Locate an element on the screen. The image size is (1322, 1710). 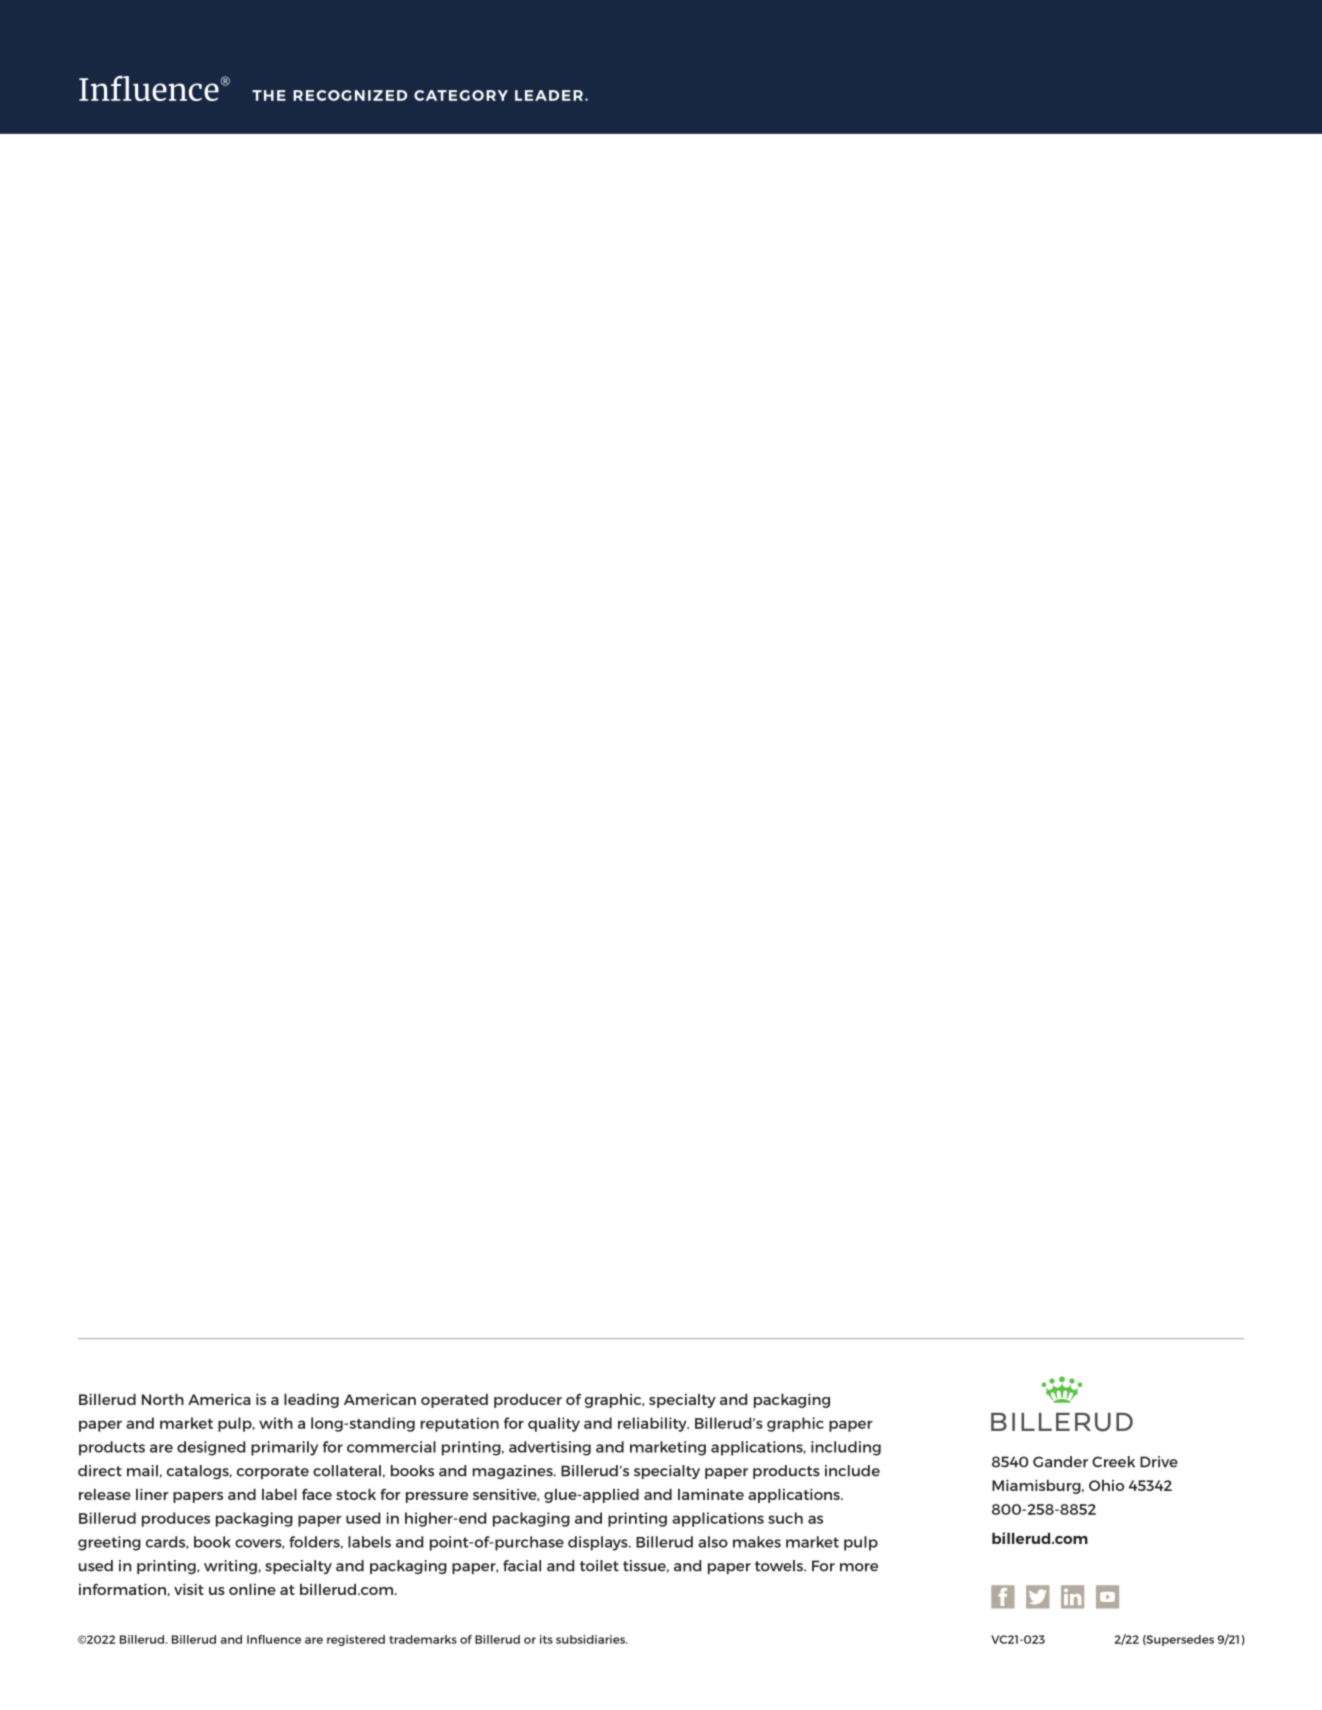
THE is located at coordinates (269, 95).
